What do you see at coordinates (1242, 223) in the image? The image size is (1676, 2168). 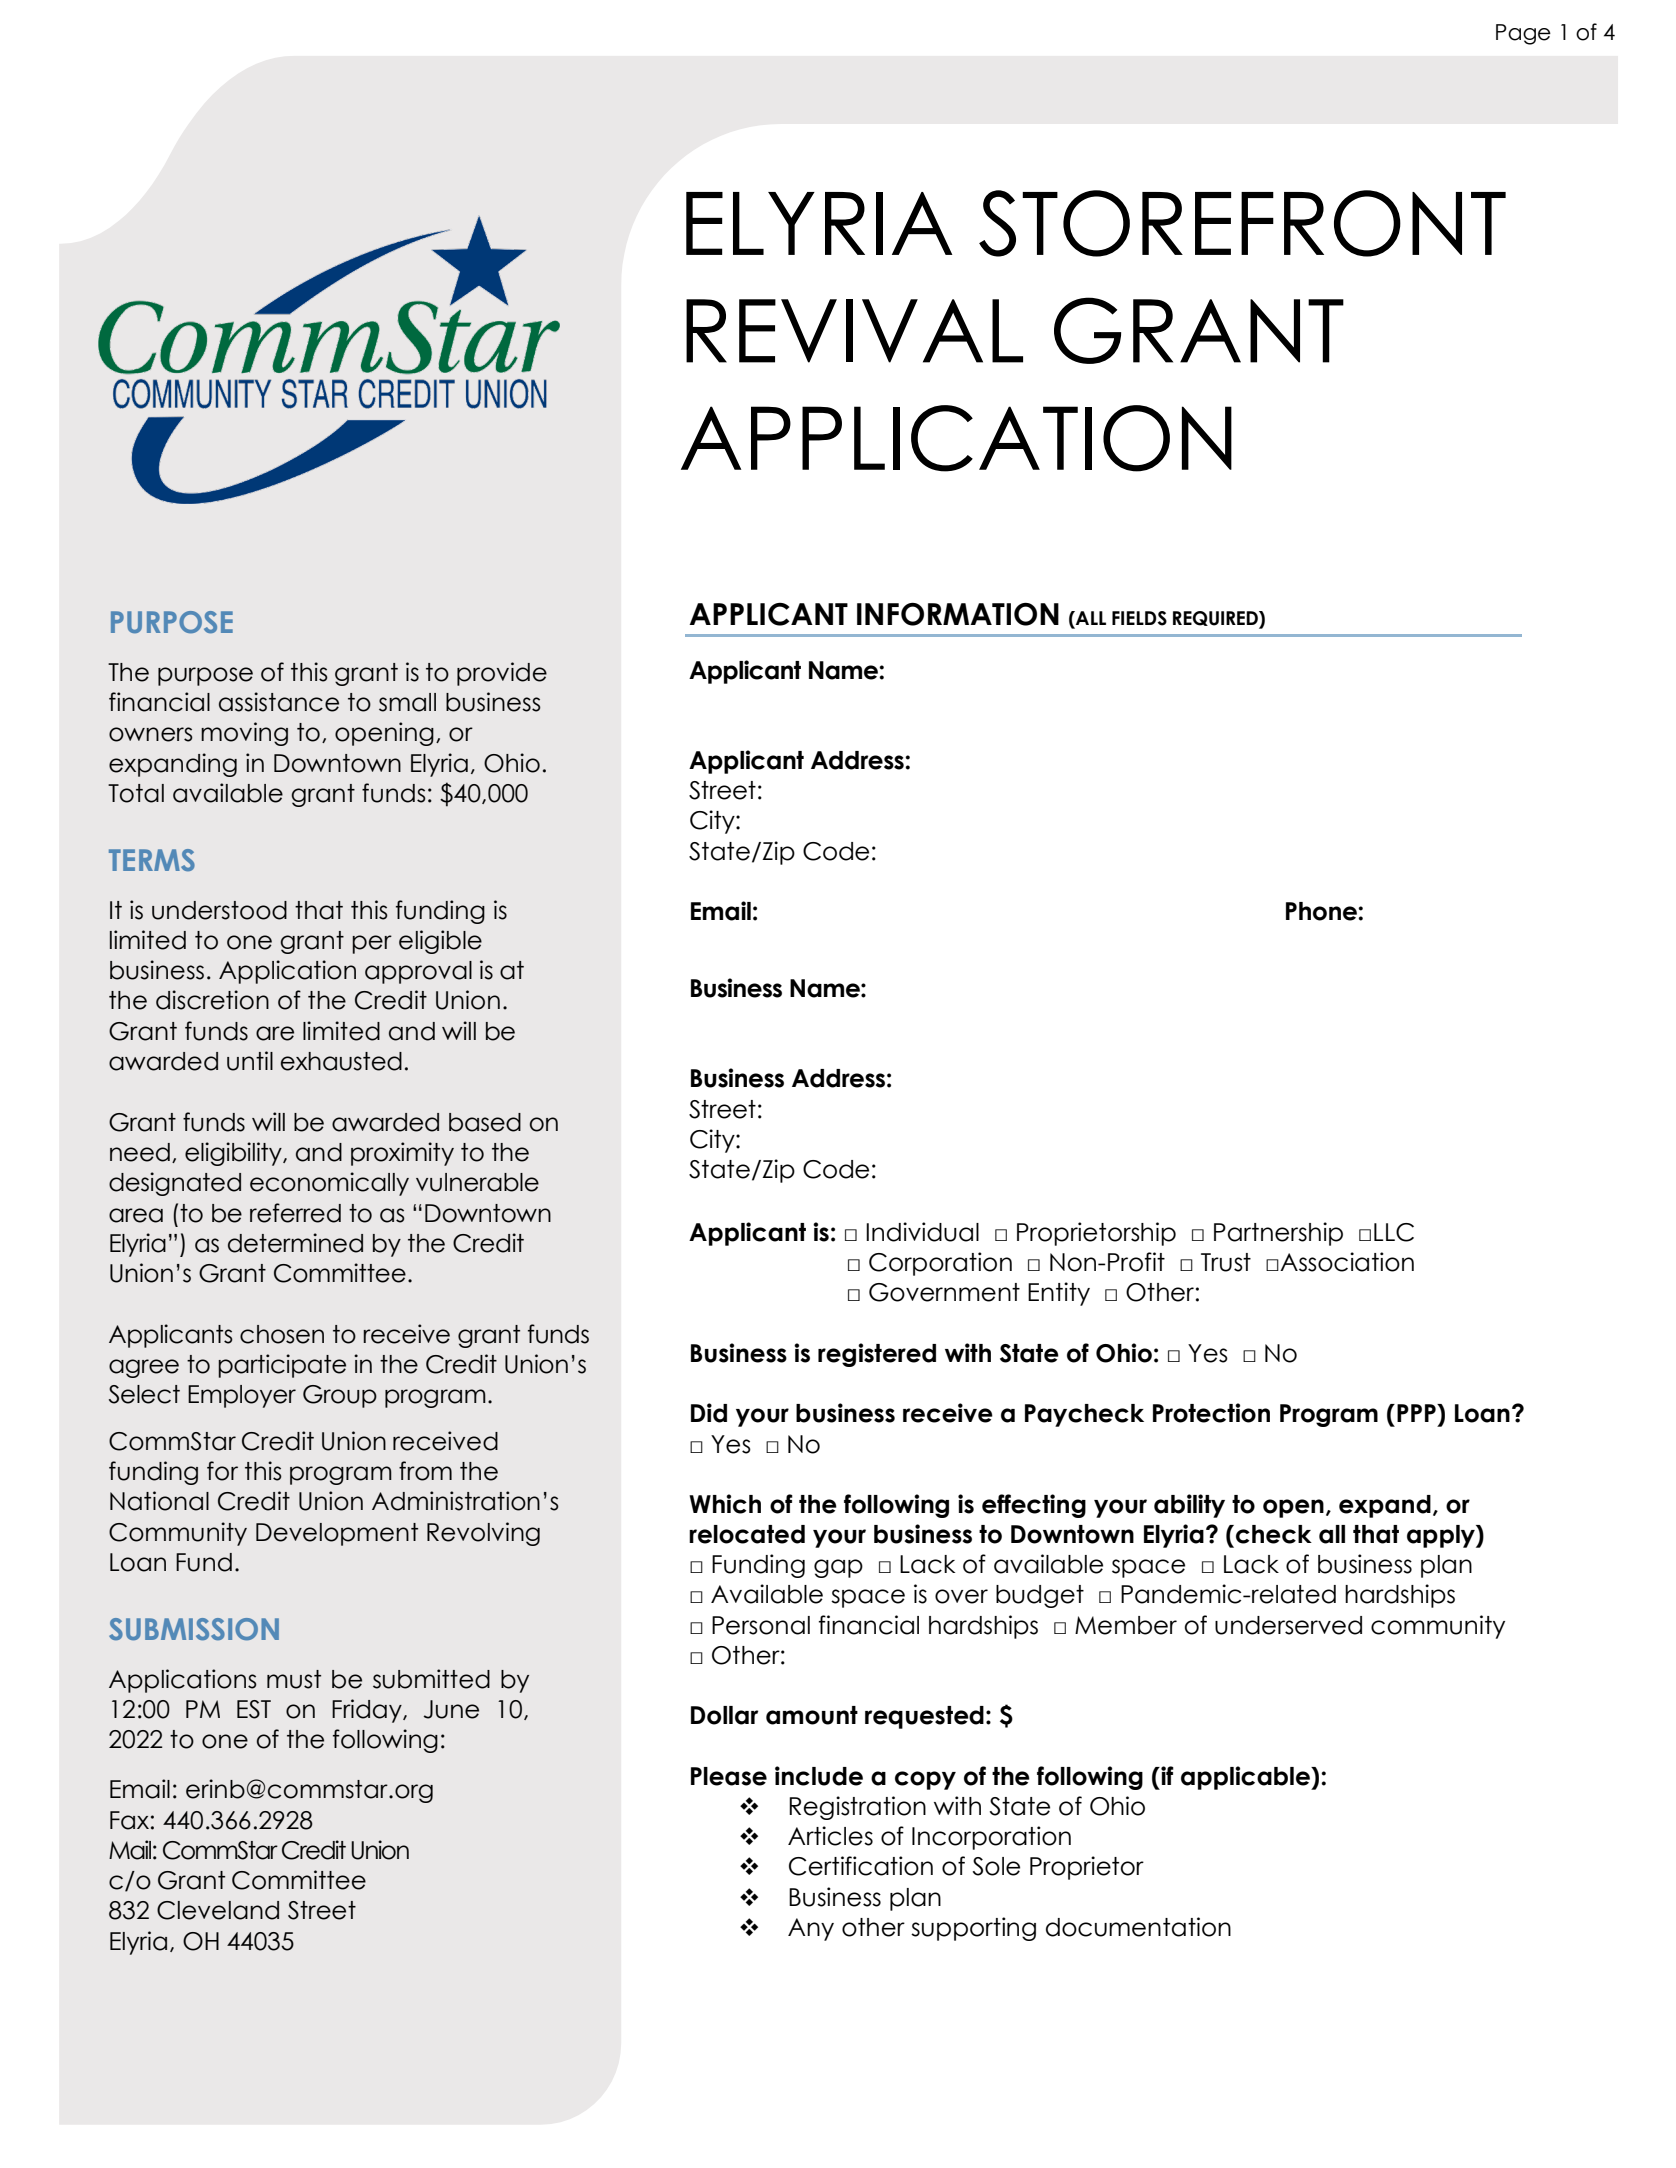 I see `STOREFRONT` at bounding box center [1242, 223].
